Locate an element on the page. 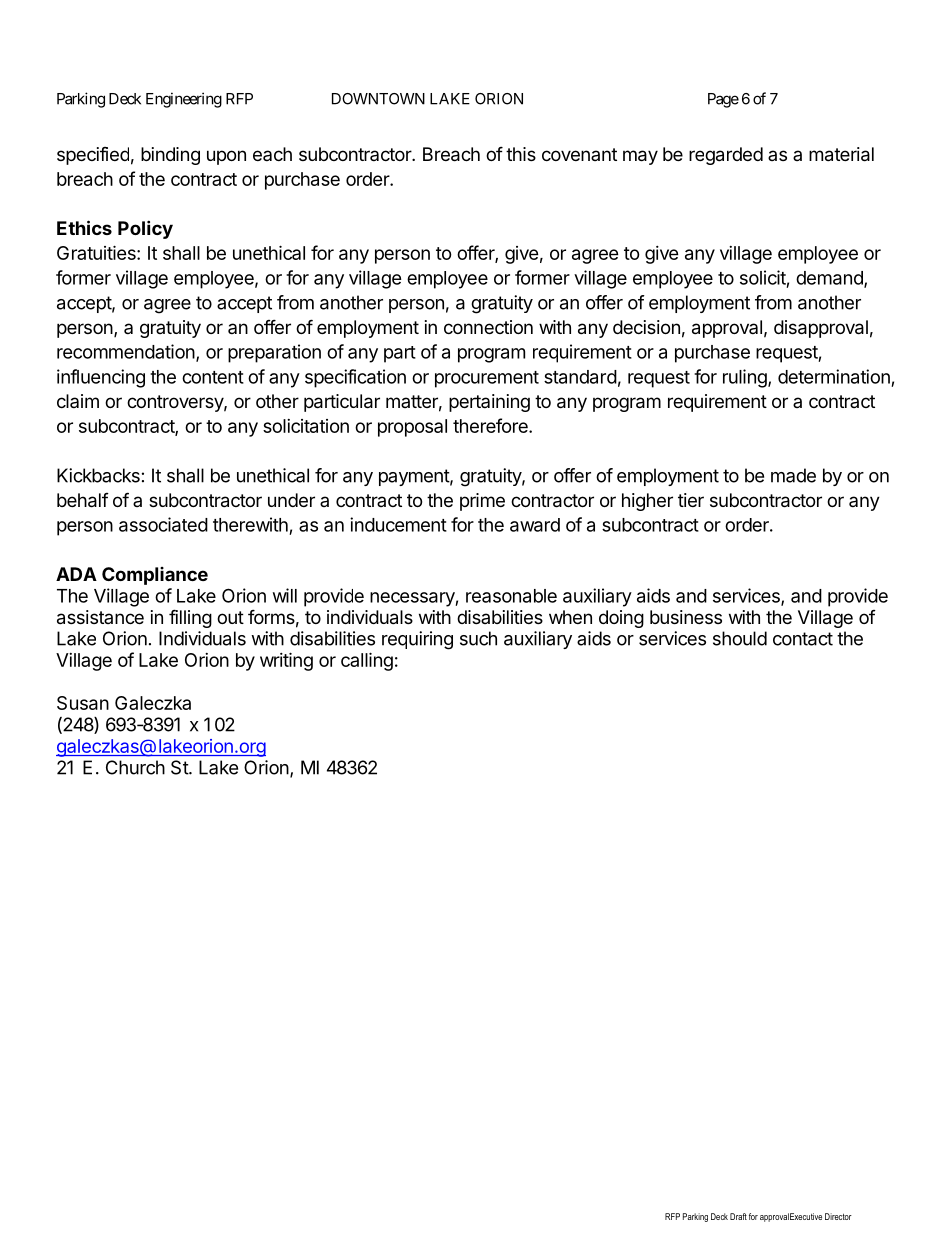 The height and width of the document is (1233, 952). this is located at coordinates (521, 154).
